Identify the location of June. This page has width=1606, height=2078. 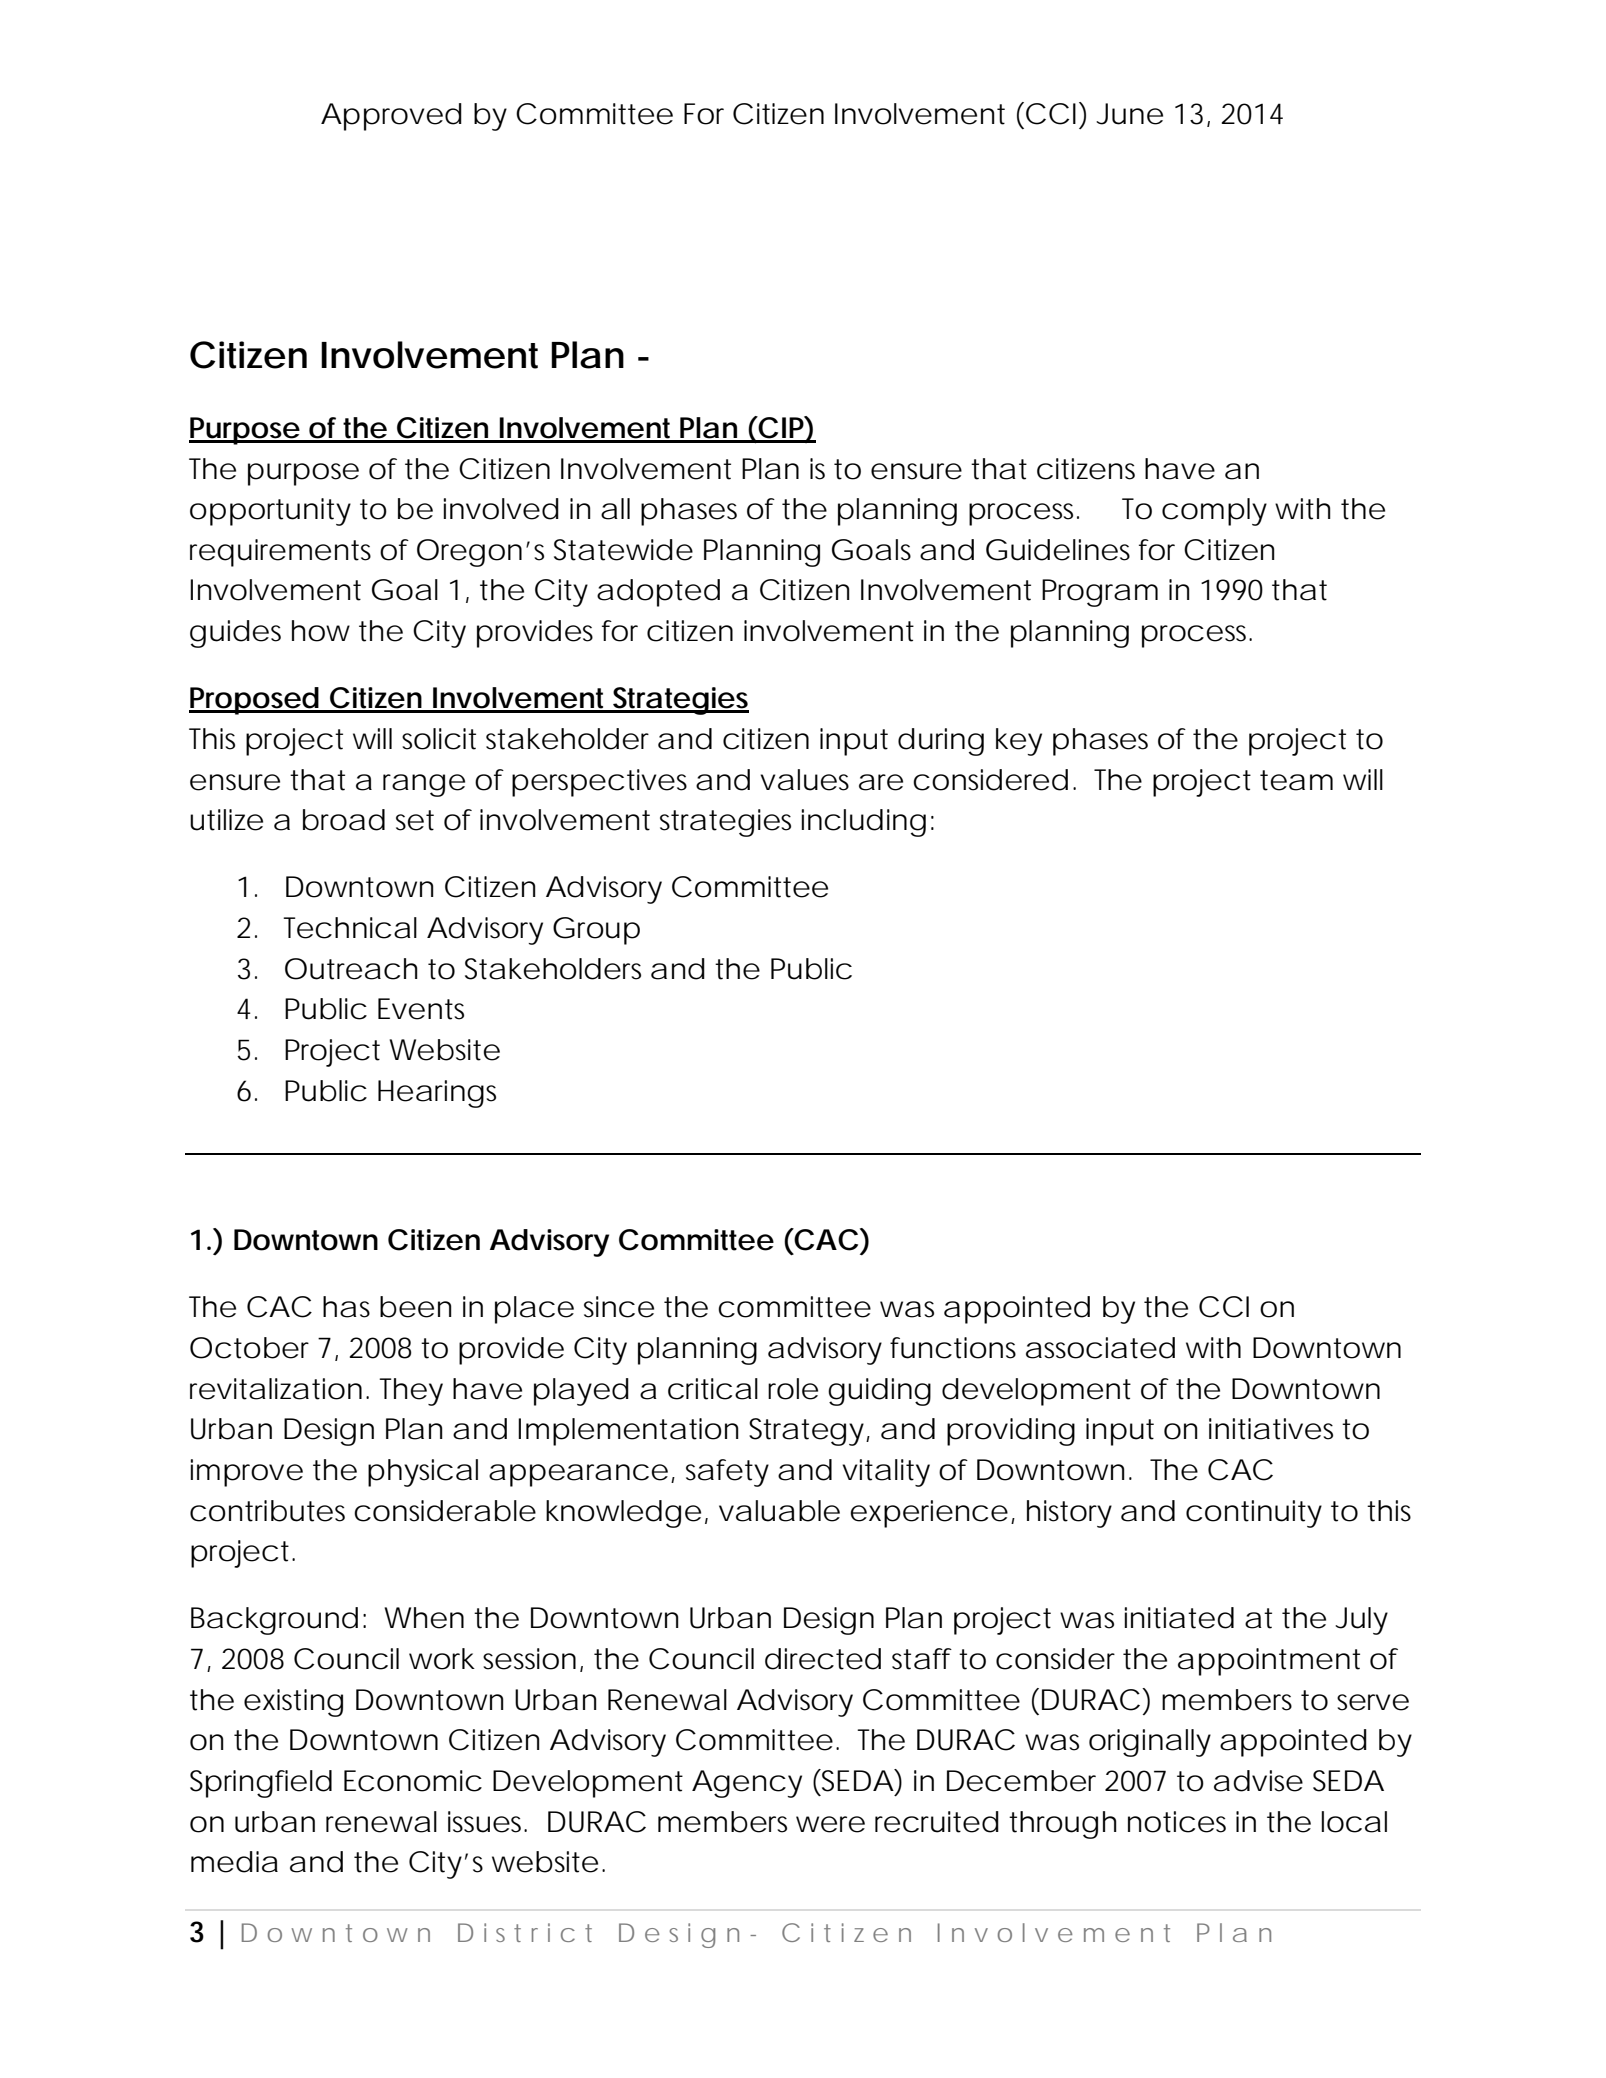
(1129, 114).
